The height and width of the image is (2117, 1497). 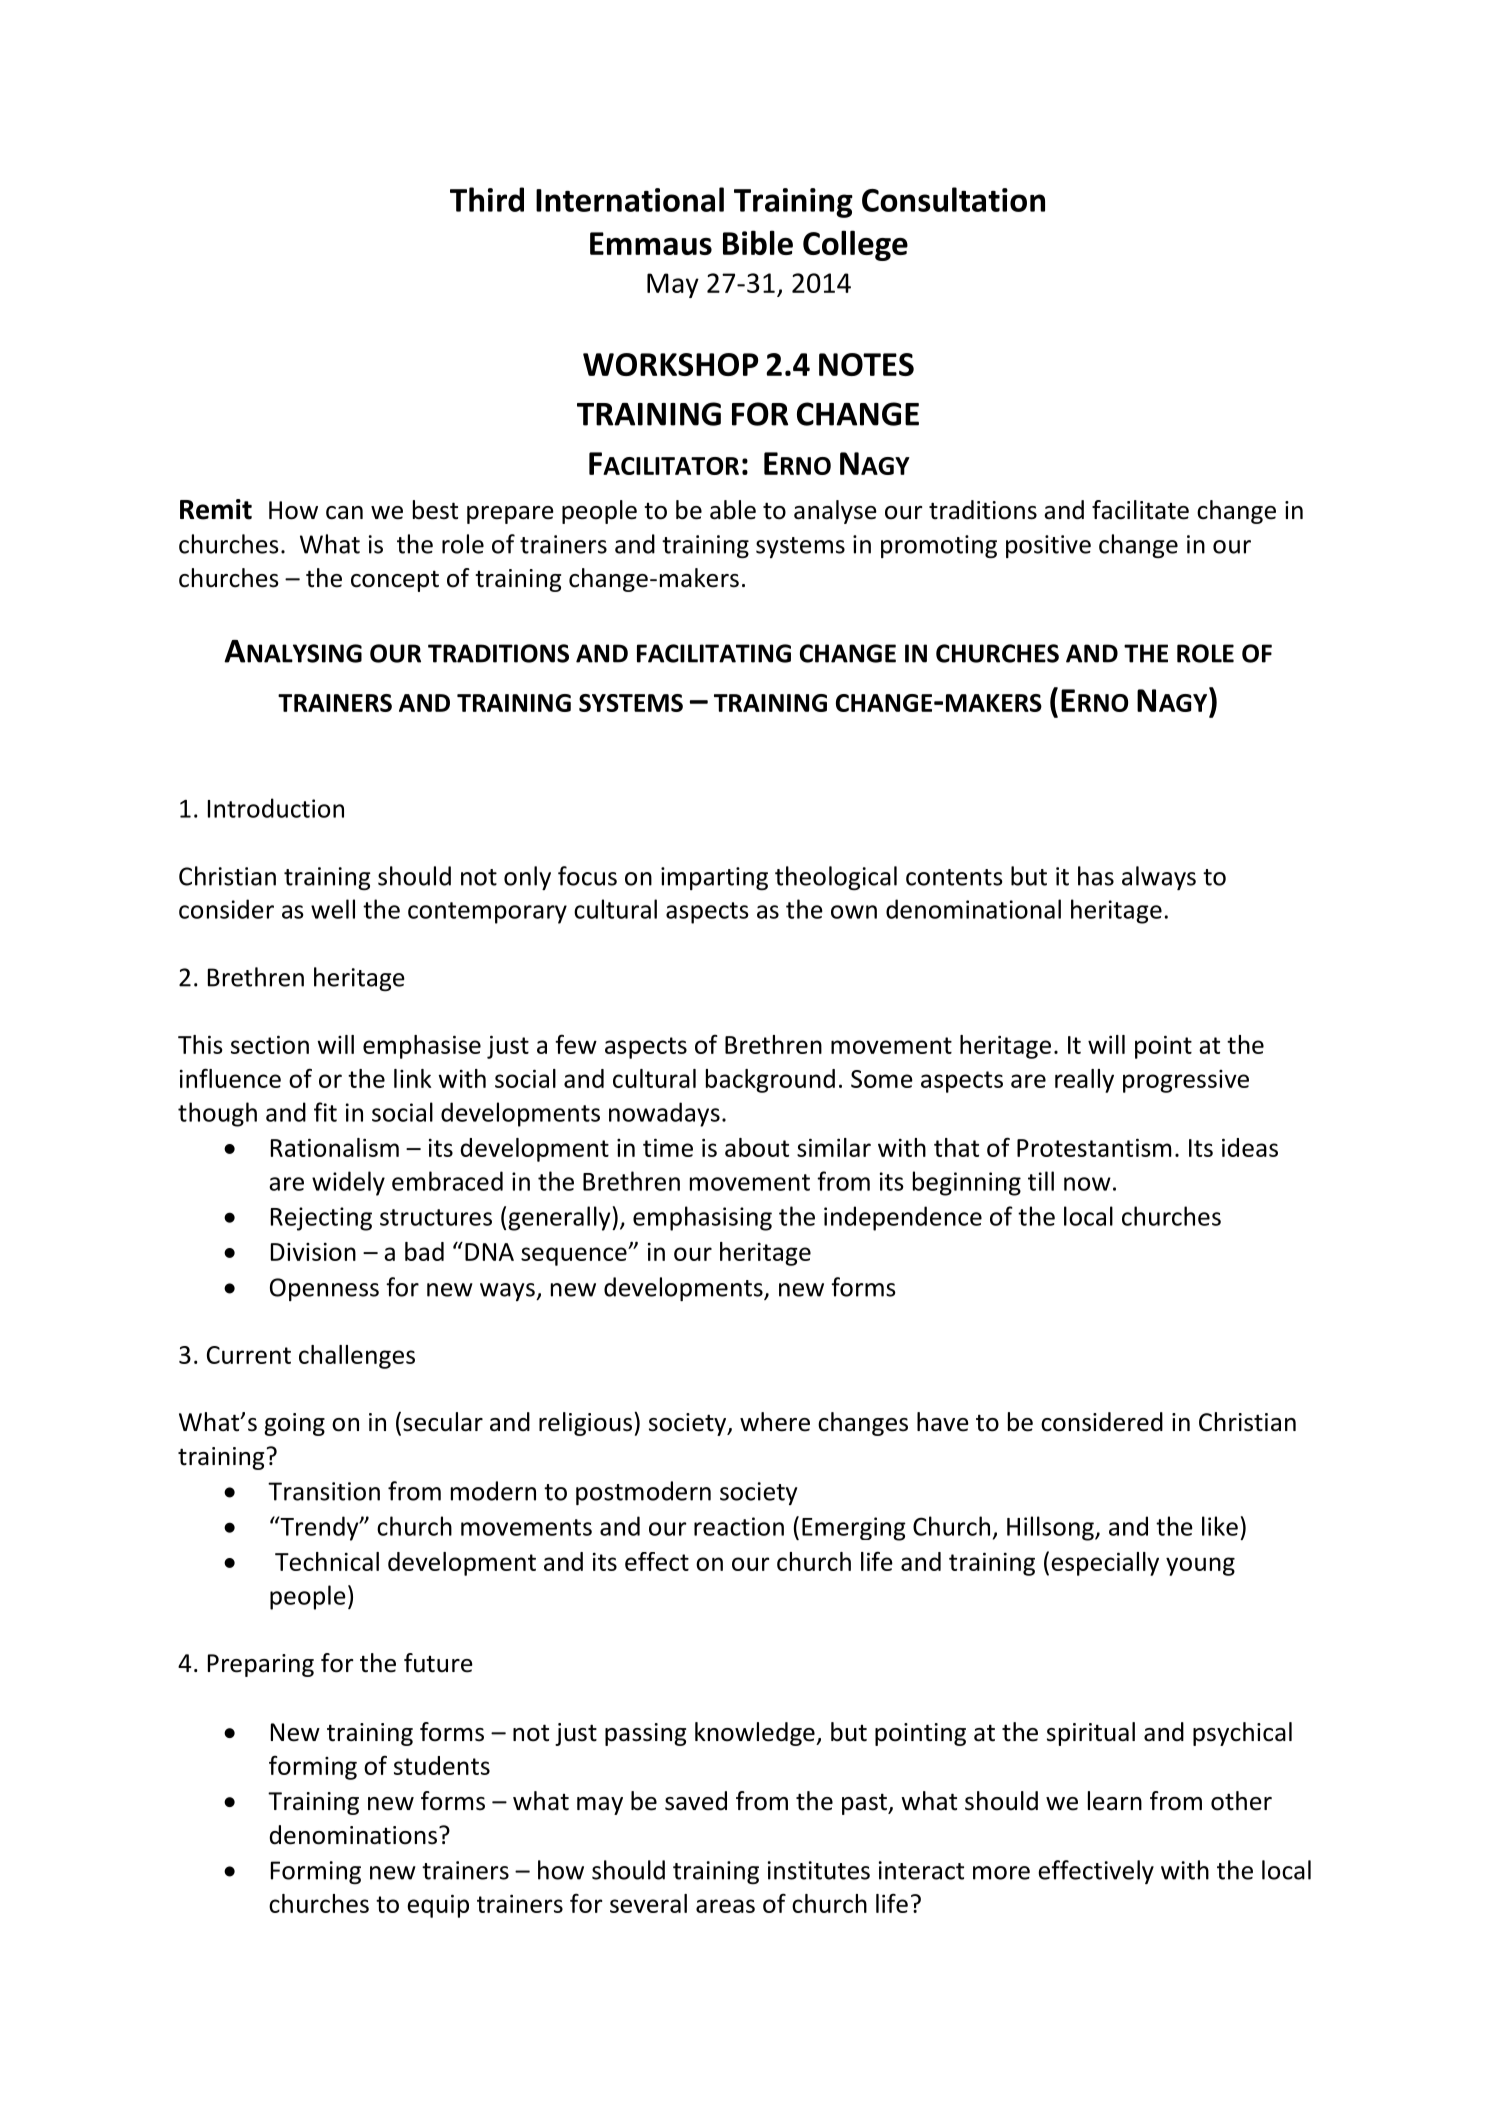 I want to click on concept, so click(x=395, y=581).
